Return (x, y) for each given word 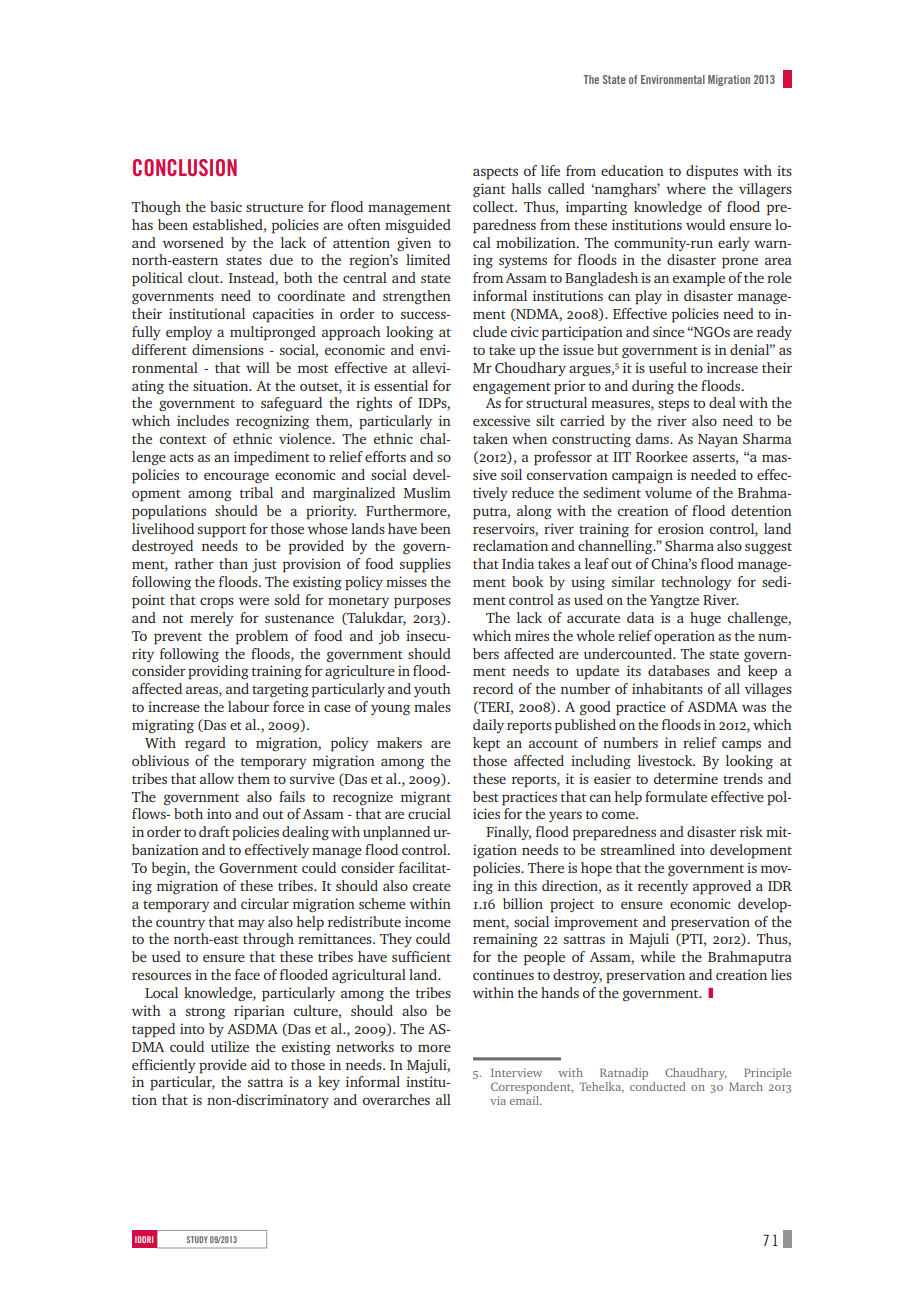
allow (217, 778)
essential (401, 385)
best (486, 796)
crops (217, 603)
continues (503, 974)
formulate (676, 796)
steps (673, 405)
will (258, 367)
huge (705, 619)
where (686, 188)
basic (226, 206)
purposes (422, 603)
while (658, 956)
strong (205, 1013)
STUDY (197, 1239)
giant (489, 190)
